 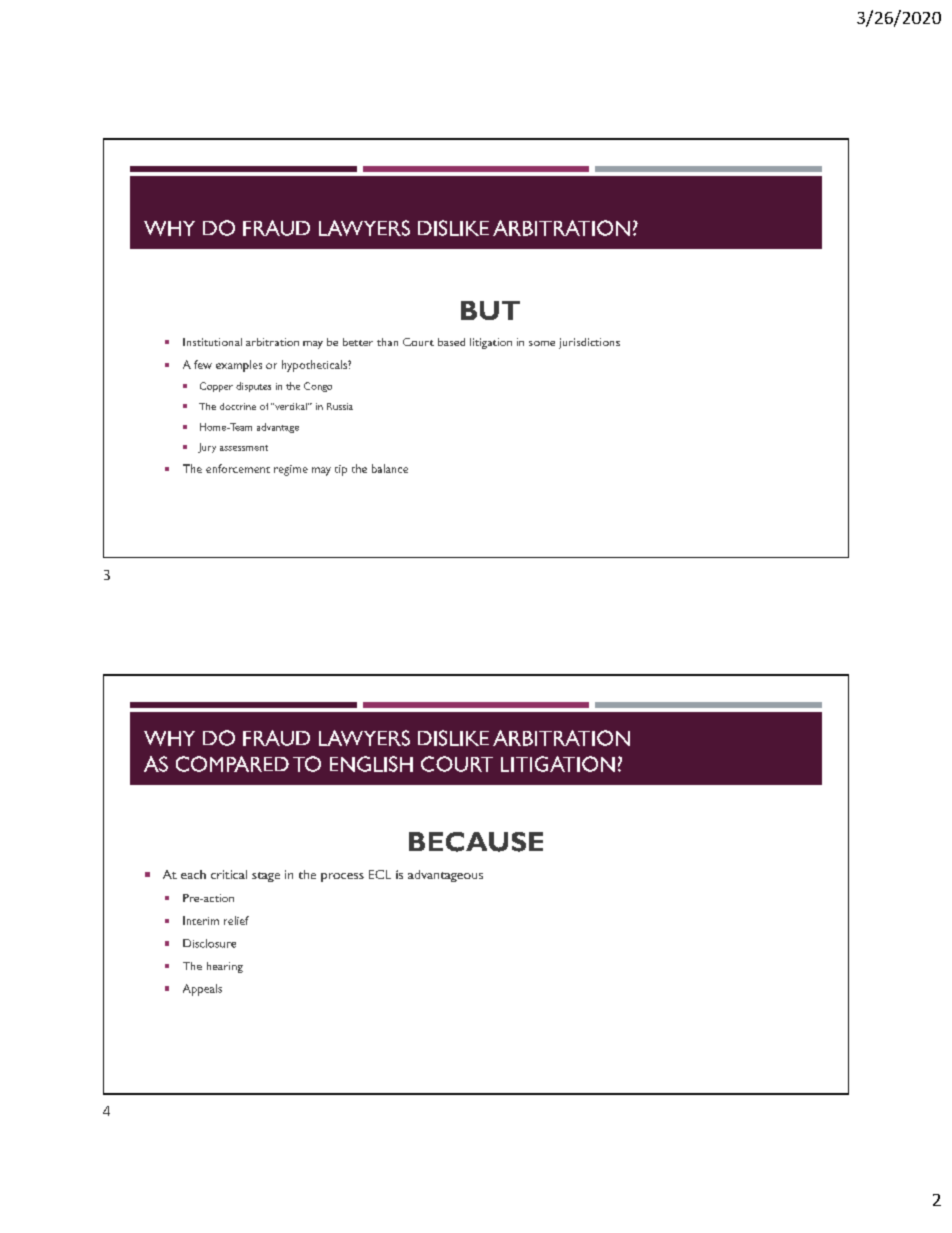 I want to click on some, so click(x=542, y=343).
